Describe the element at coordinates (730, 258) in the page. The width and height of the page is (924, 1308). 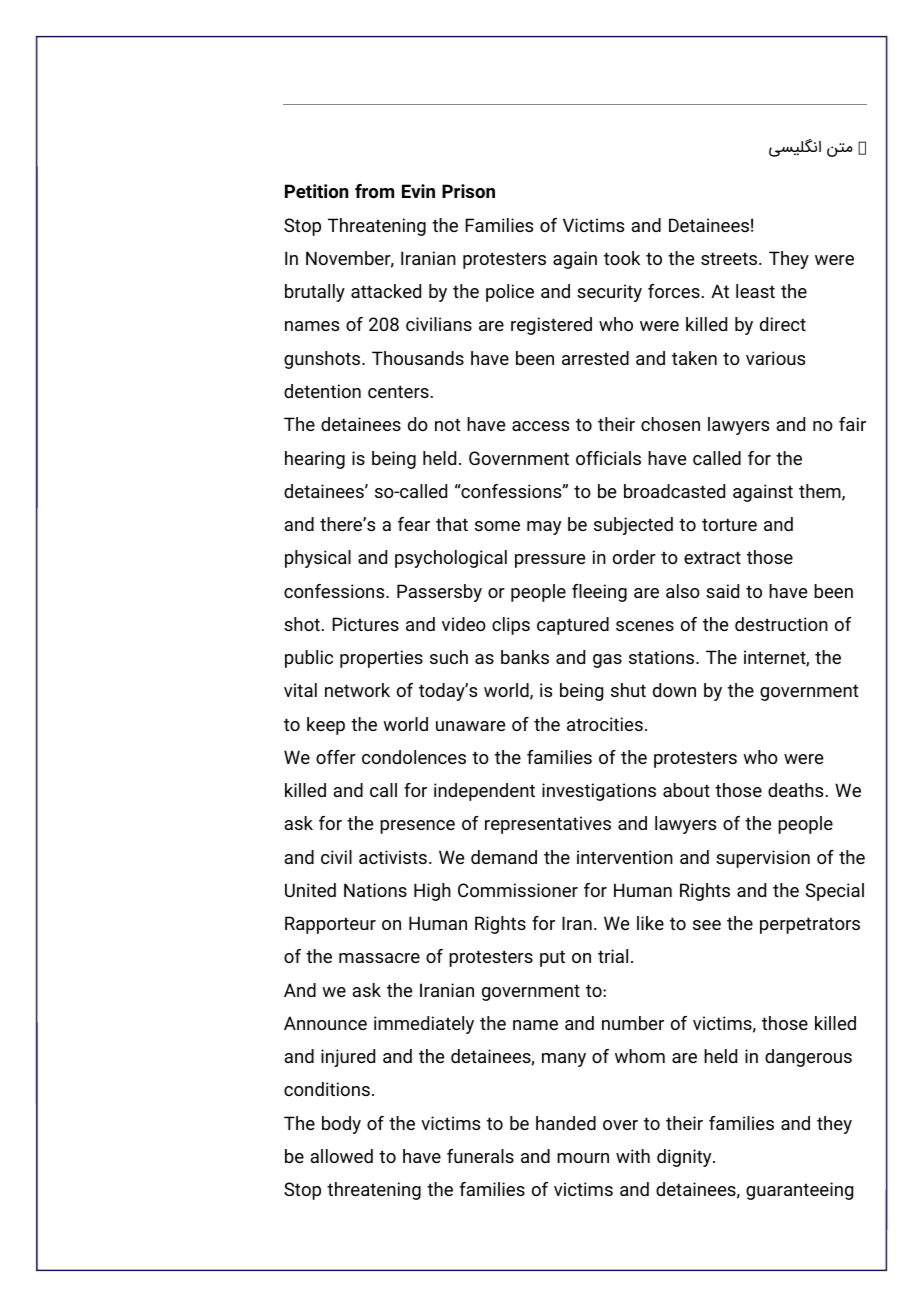
I see `streets` at that location.
